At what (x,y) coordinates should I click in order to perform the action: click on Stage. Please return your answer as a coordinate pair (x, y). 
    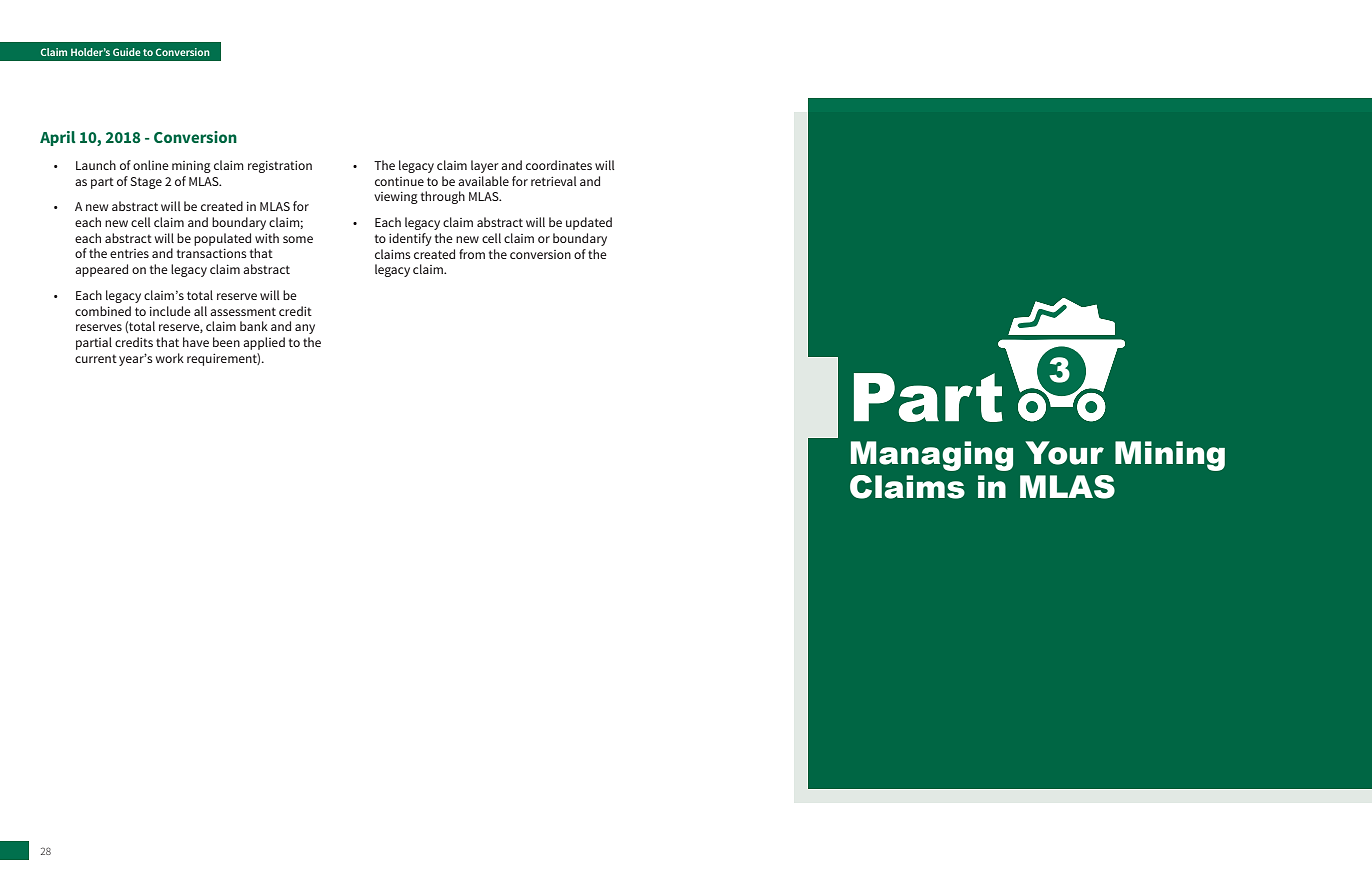
    Looking at the image, I should click on (146, 183).
